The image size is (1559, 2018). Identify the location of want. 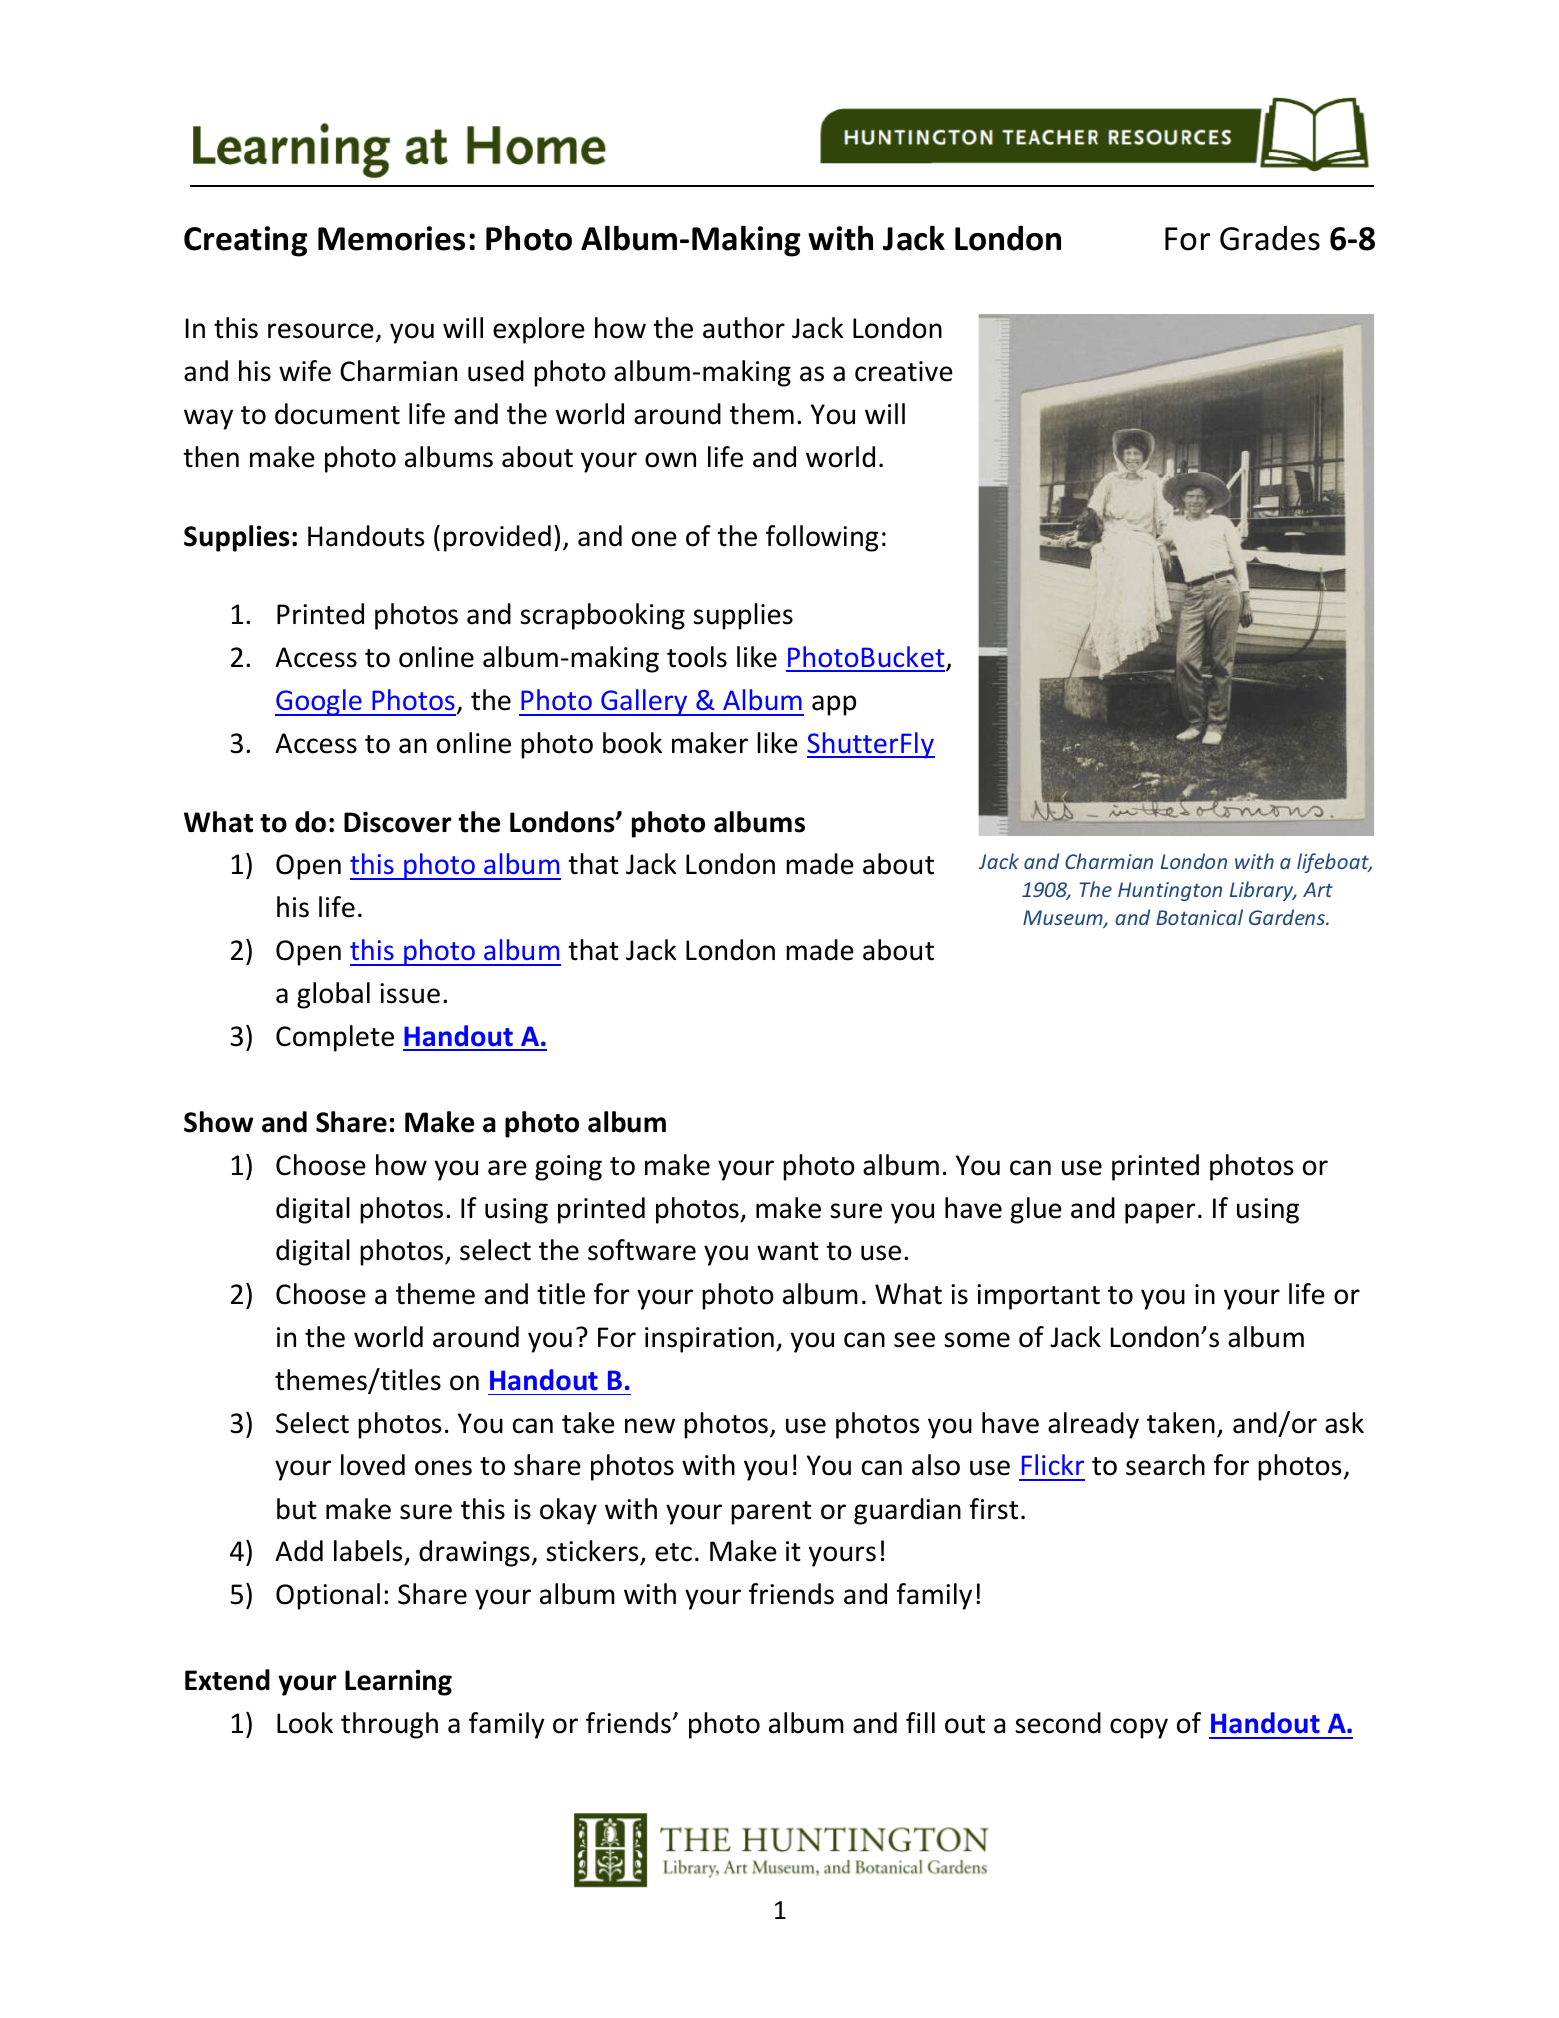
(788, 1251).
